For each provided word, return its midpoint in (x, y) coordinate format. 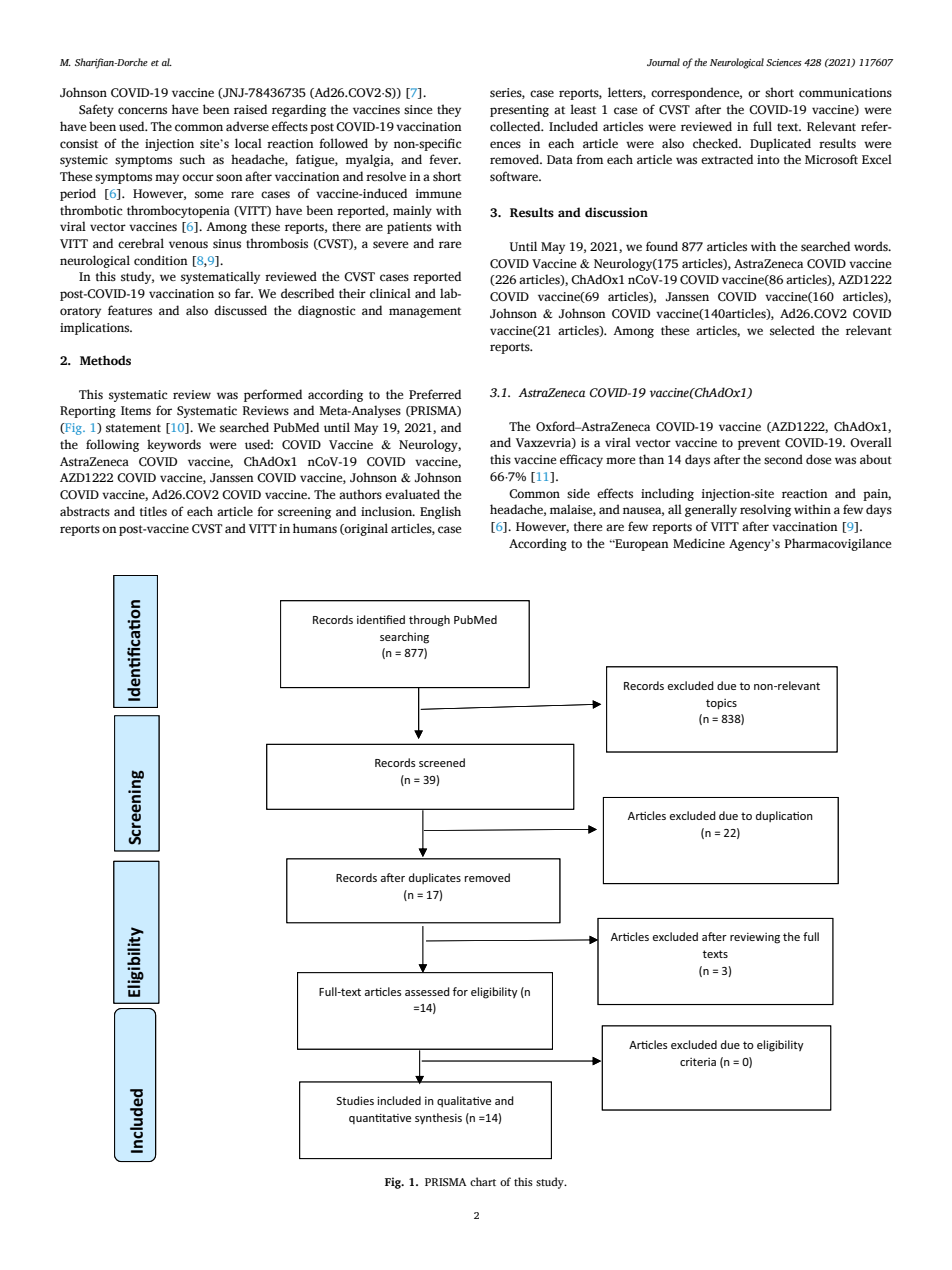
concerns (142, 111)
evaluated (412, 494)
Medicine (699, 543)
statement (133, 428)
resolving (765, 510)
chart (483, 1181)
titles (153, 511)
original (365, 529)
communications (845, 93)
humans (315, 528)
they (449, 110)
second (783, 459)
